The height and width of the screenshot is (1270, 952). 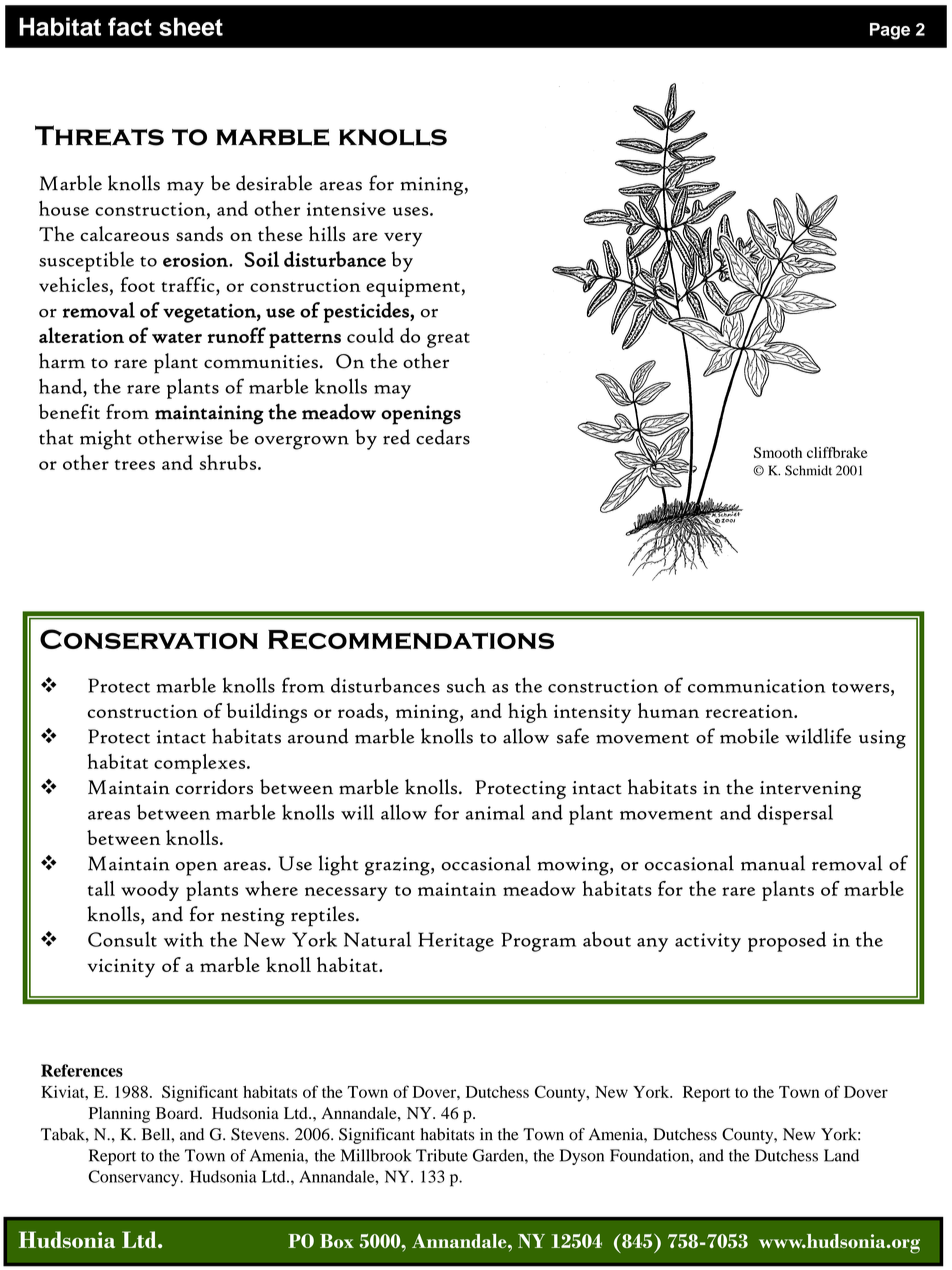 I want to click on corridors, so click(x=214, y=787).
